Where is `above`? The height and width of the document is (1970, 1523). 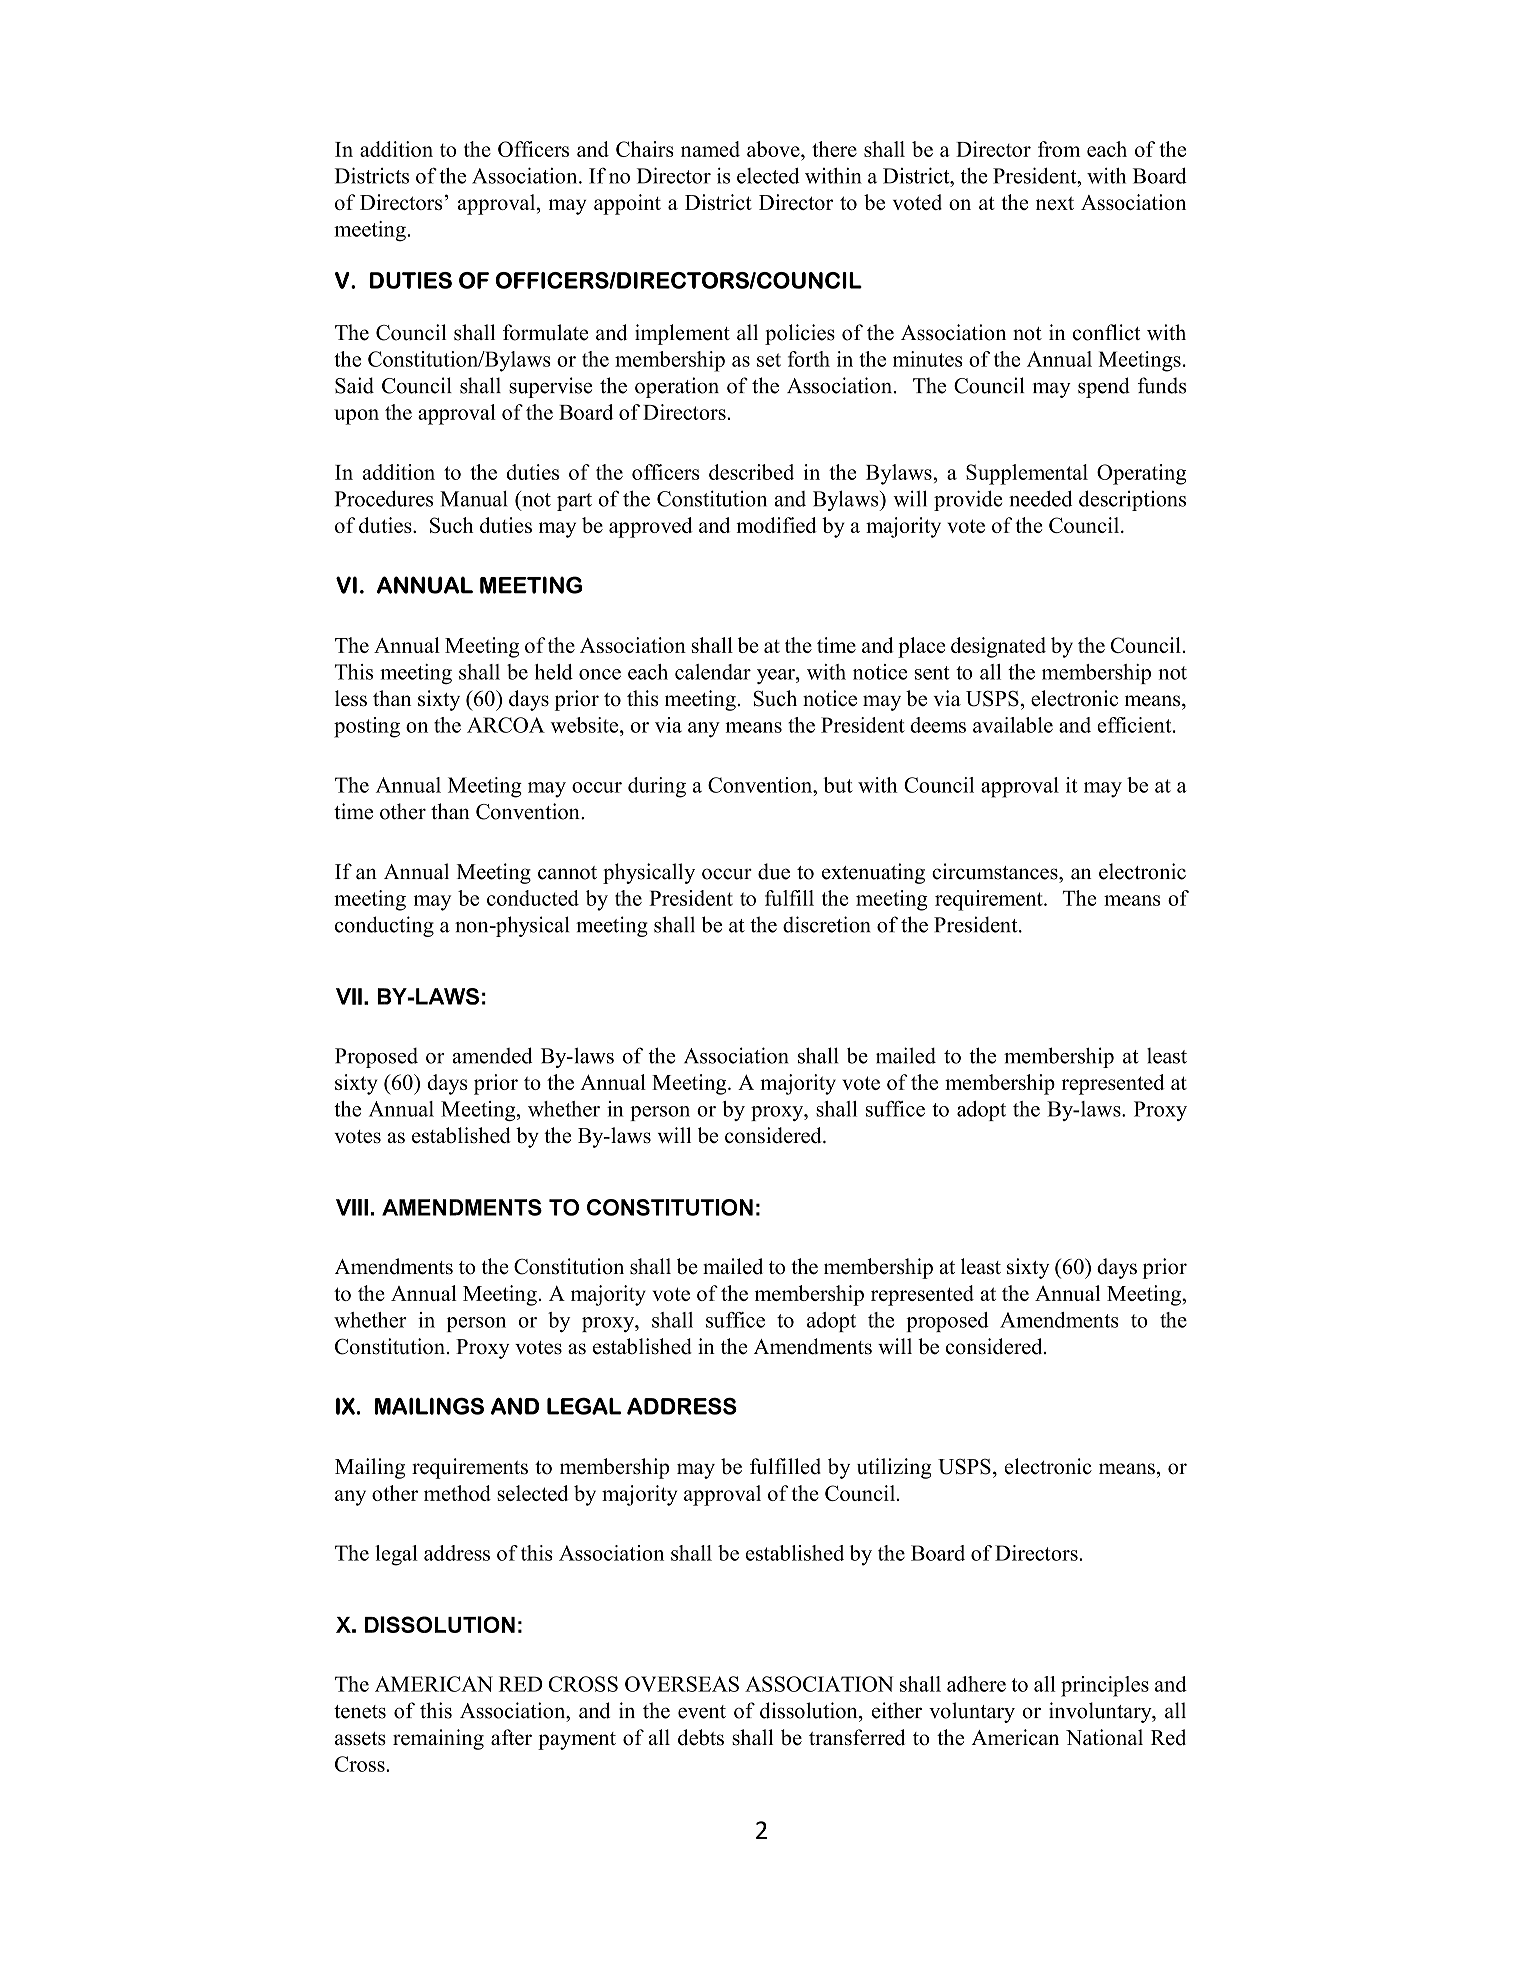 above is located at coordinates (774, 149).
